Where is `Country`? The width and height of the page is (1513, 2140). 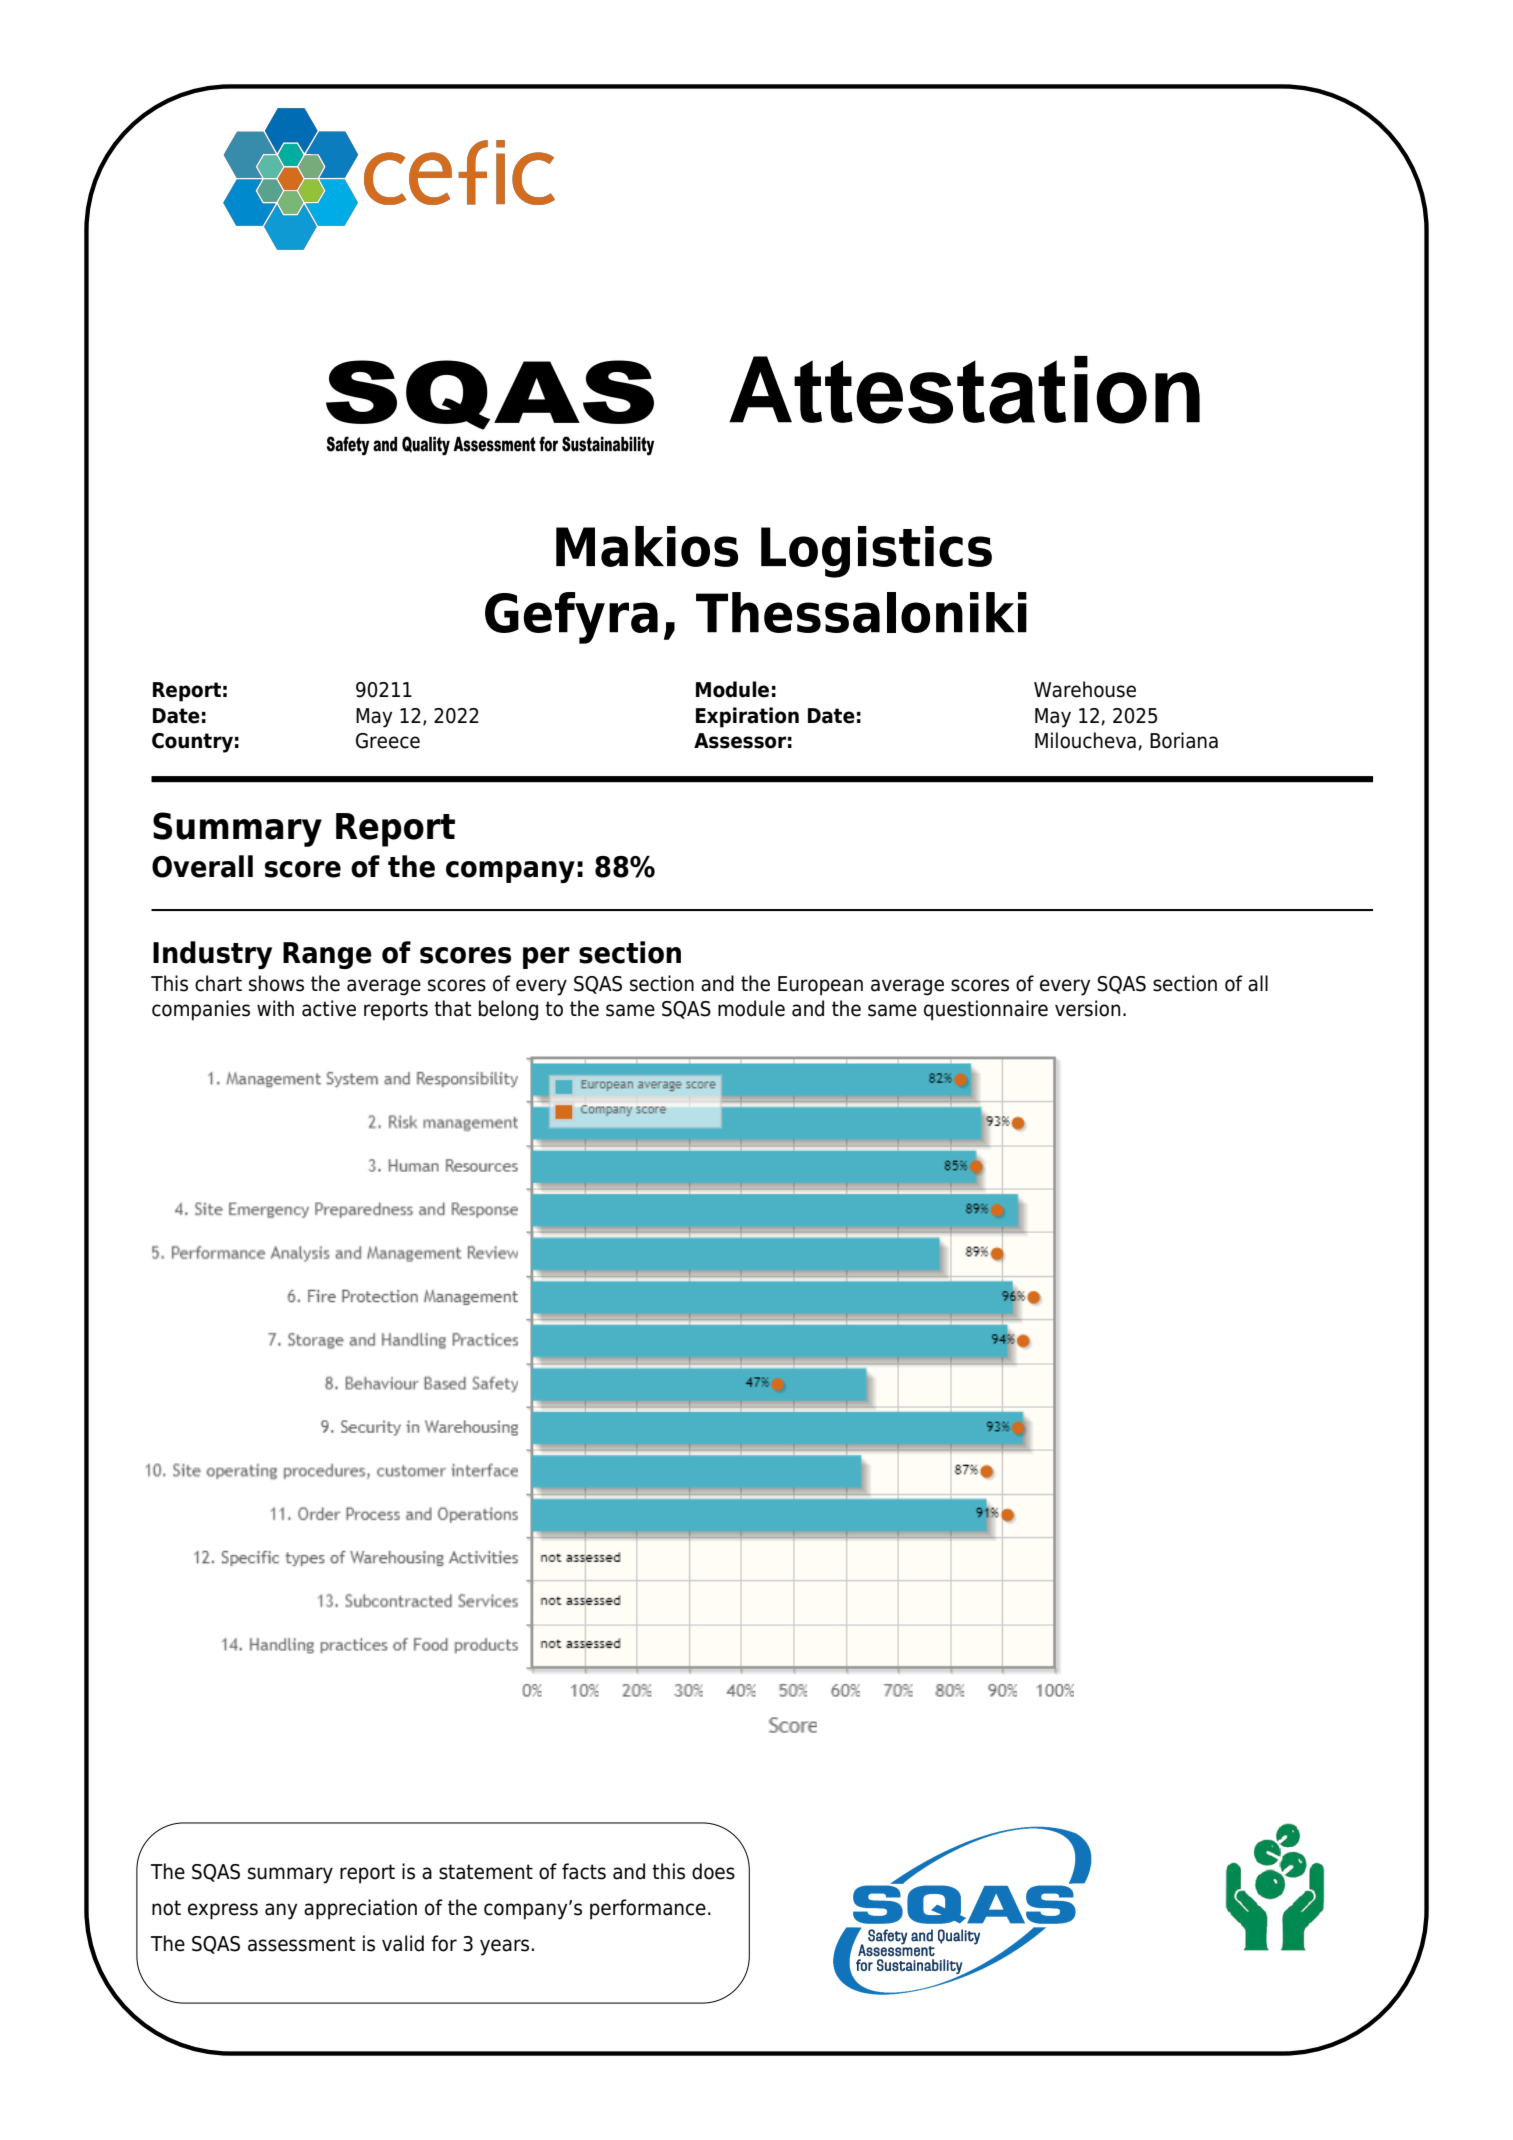 Country is located at coordinates (192, 743).
